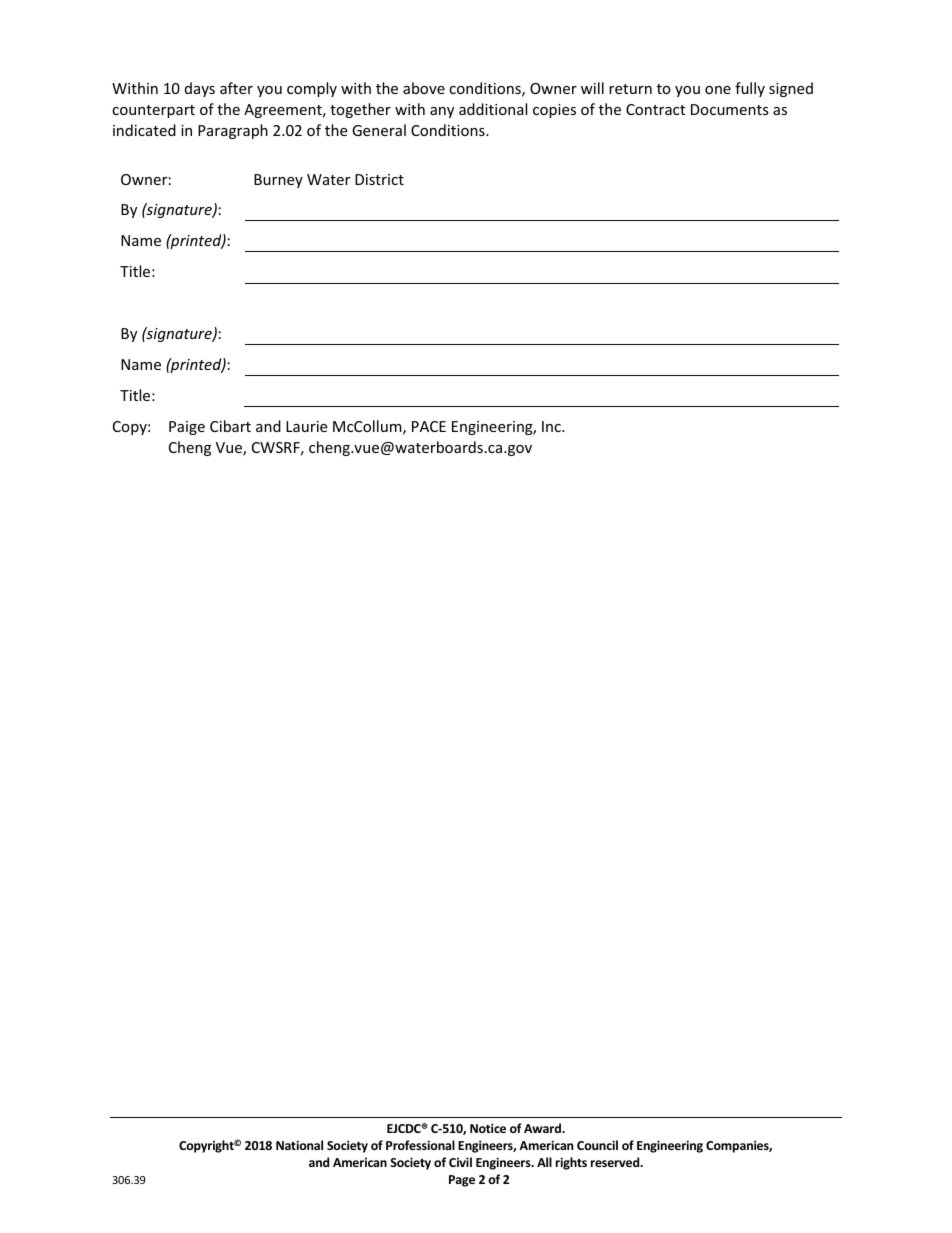  What do you see at coordinates (543, 1128) in the screenshot?
I see `Award` at bounding box center [543, 1128].
